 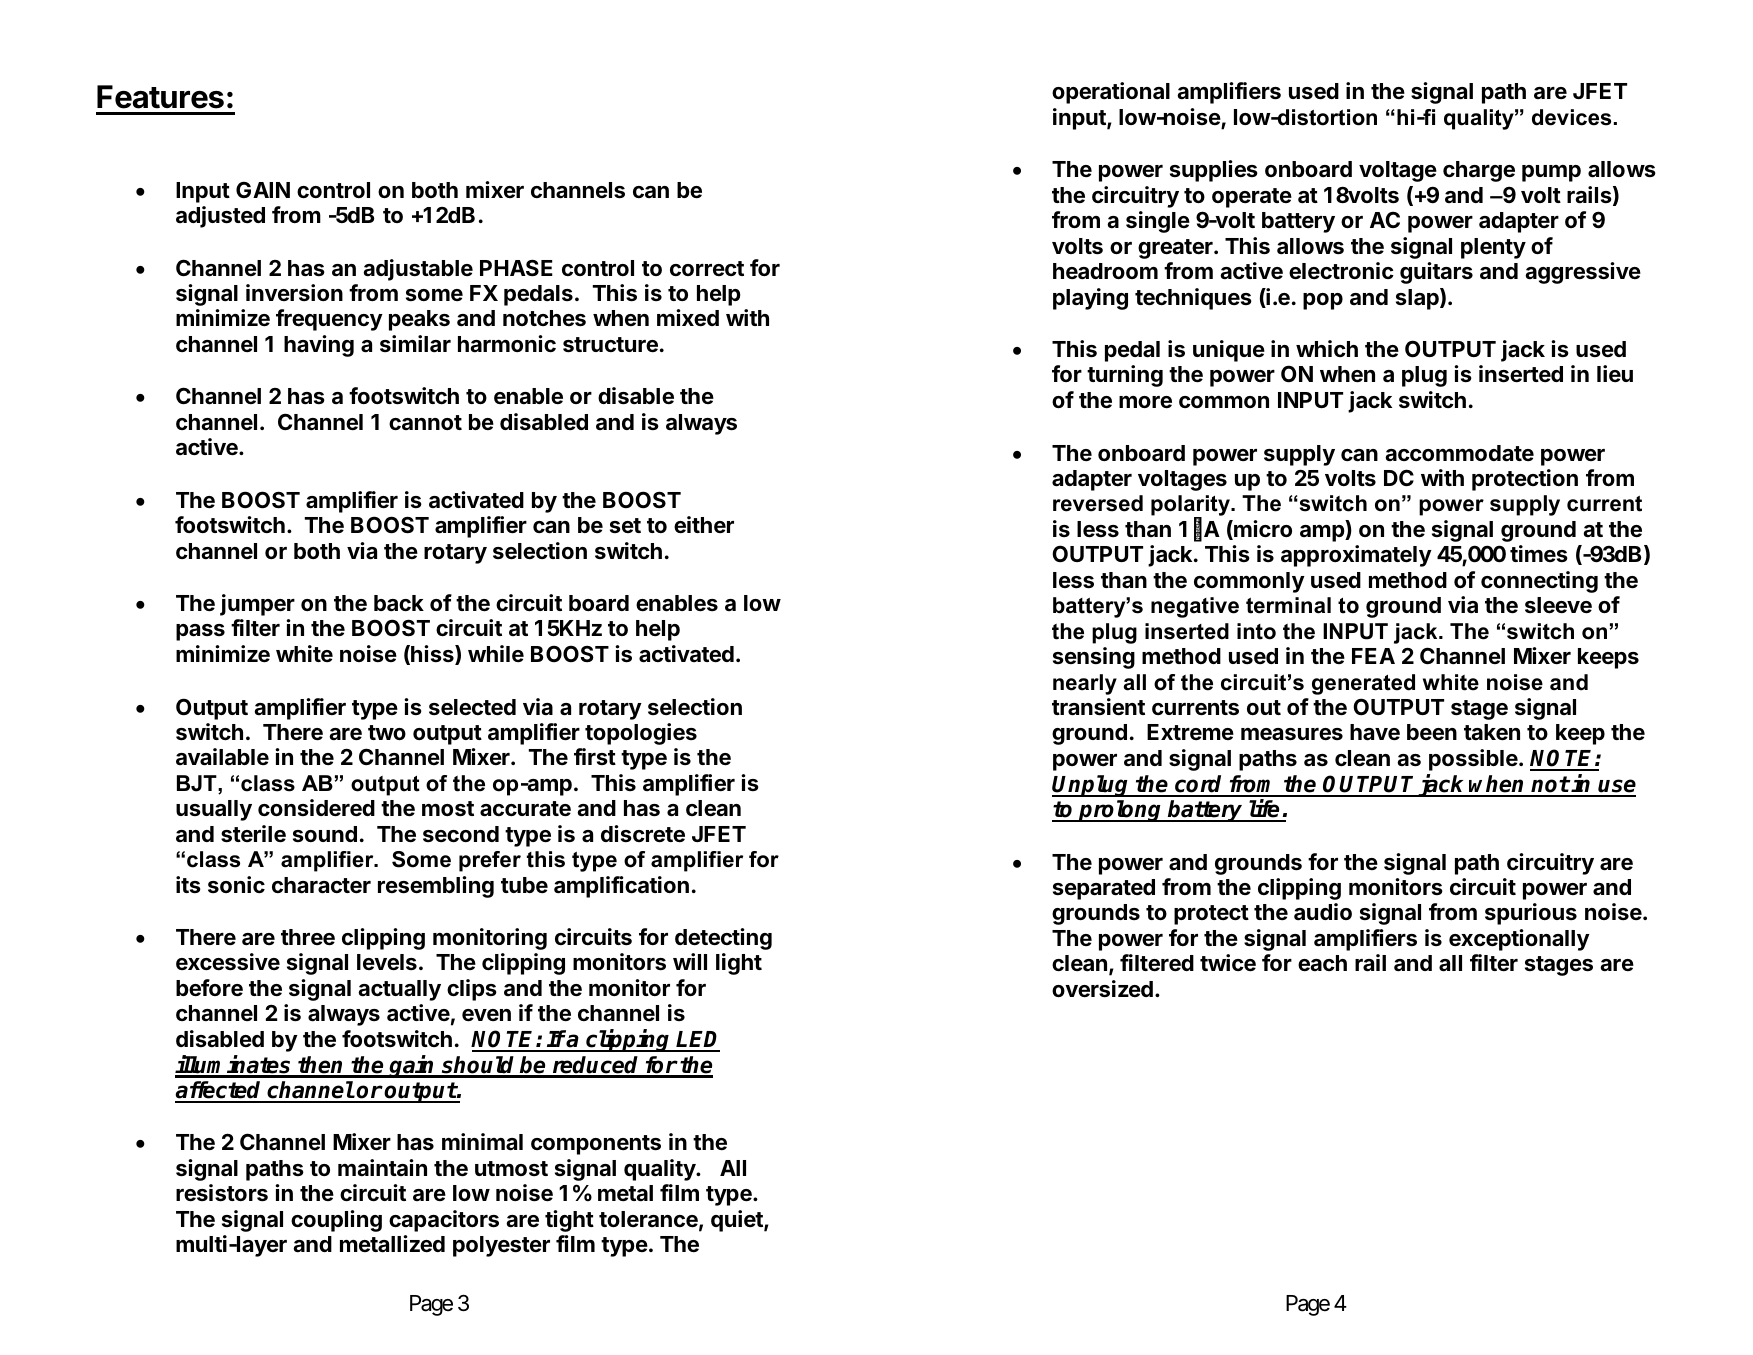 What do you see at coordinates (325, 834) in the screenshot?
I see `sound` at bounding box center [325, 834].
